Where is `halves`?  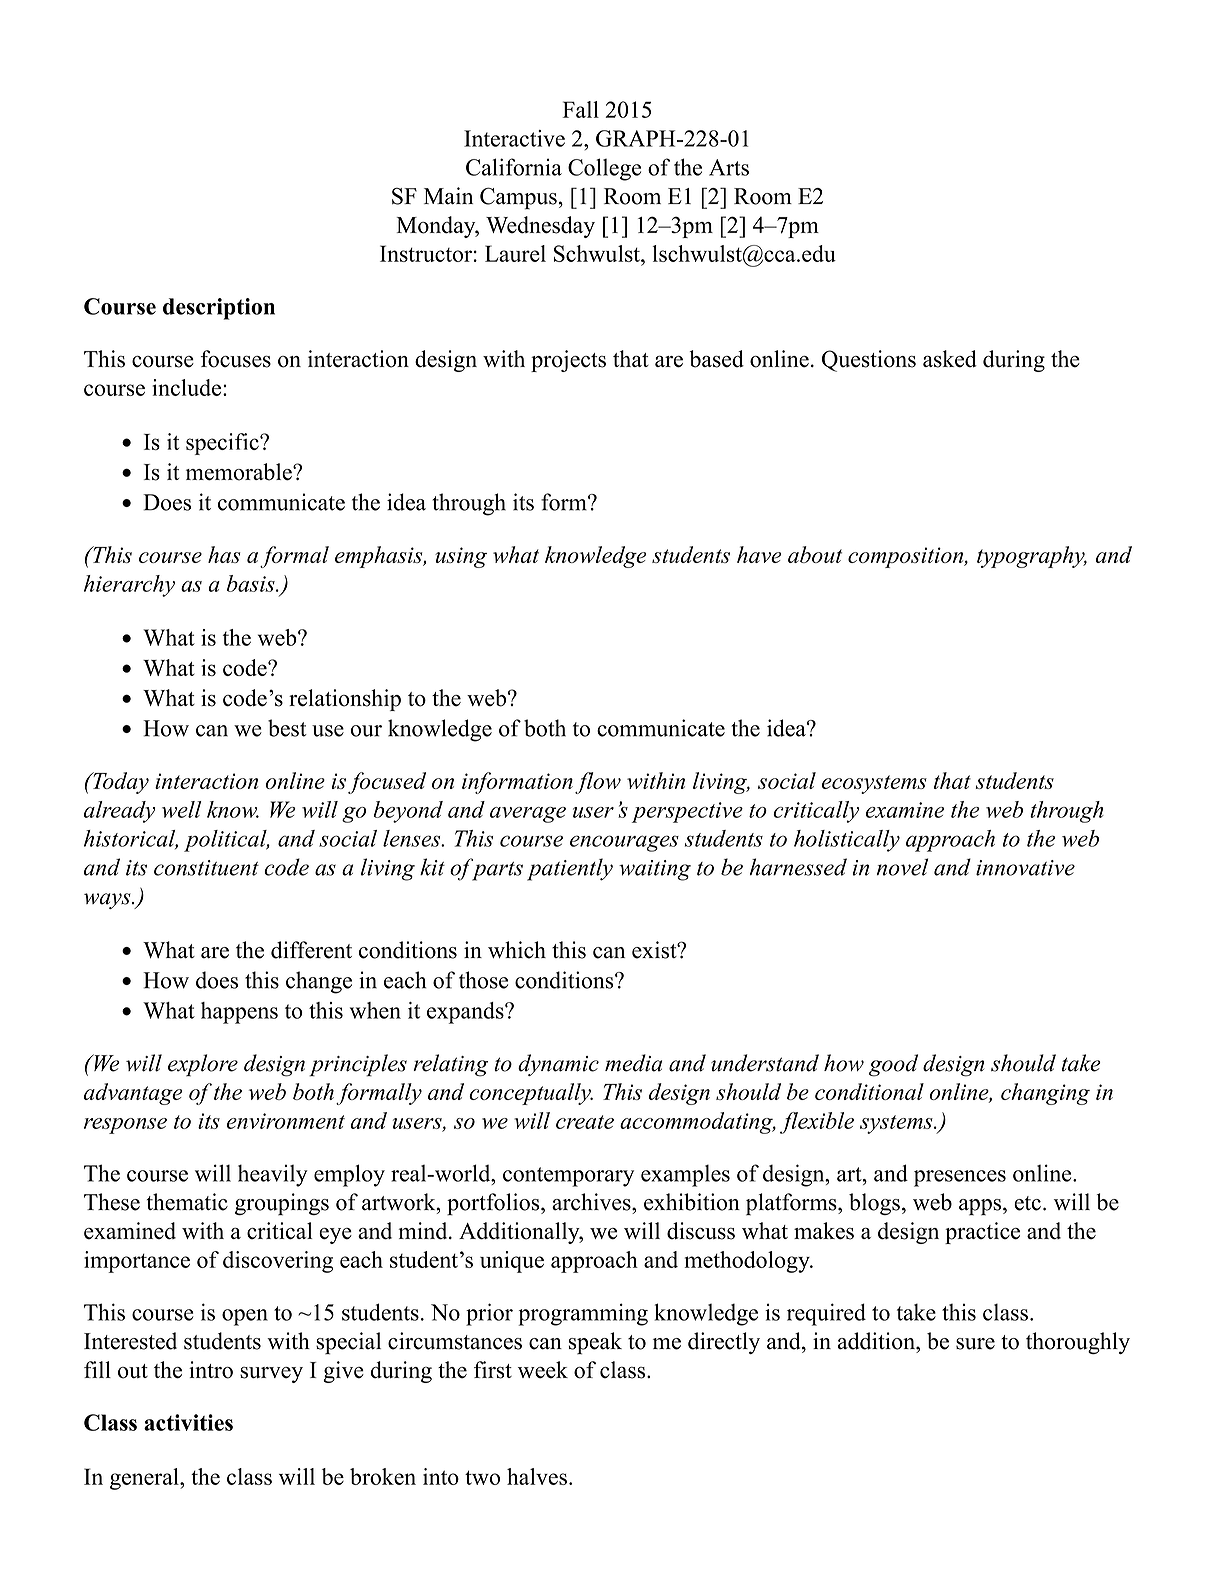 halves is located at coordinates (537, 1476).
